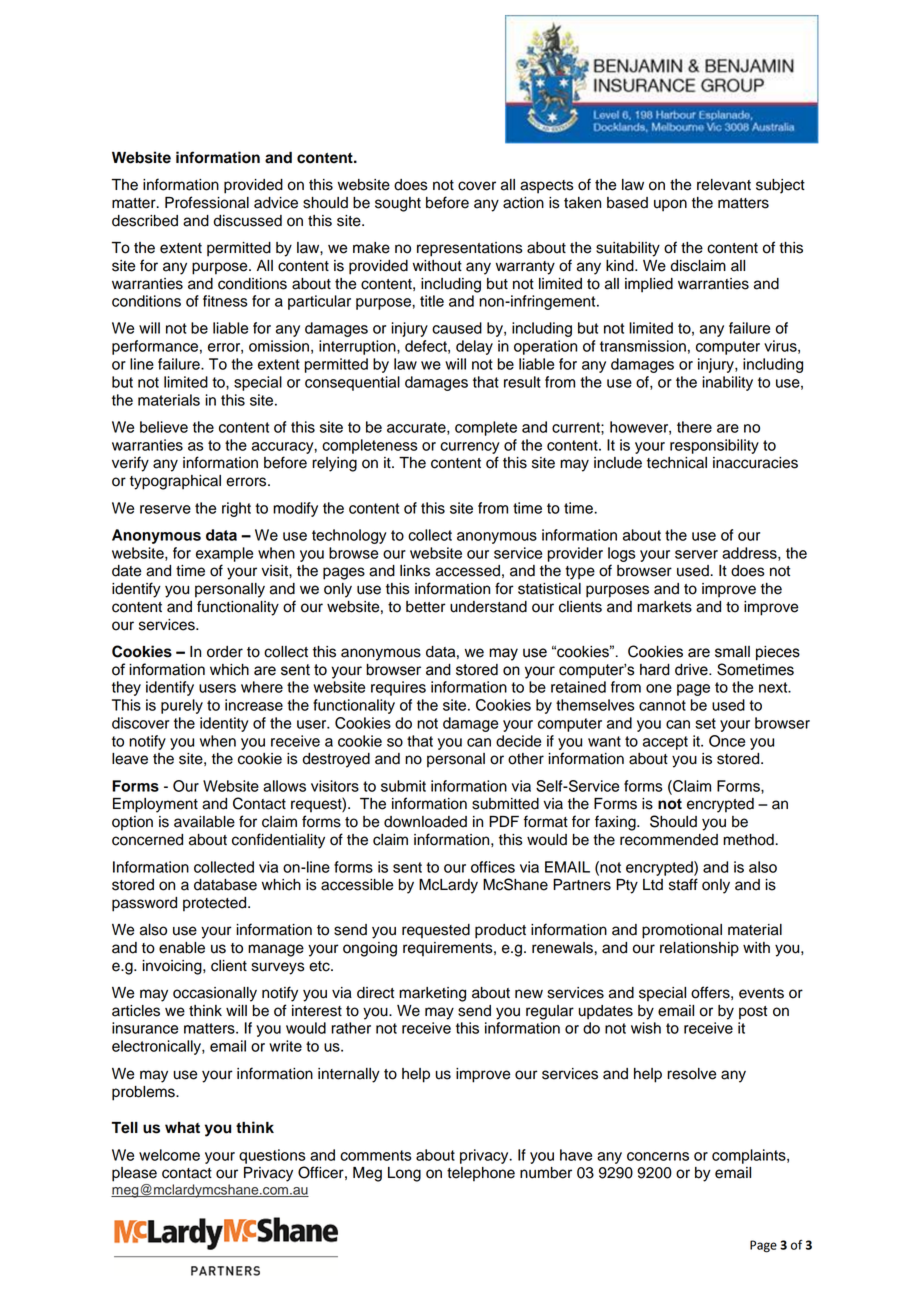 Image resolution: width=924 pixels, height=1308 pixels. What do you see at coordinates (426, 607) in the image?
I see `better` at bounding box center [426, 607].
